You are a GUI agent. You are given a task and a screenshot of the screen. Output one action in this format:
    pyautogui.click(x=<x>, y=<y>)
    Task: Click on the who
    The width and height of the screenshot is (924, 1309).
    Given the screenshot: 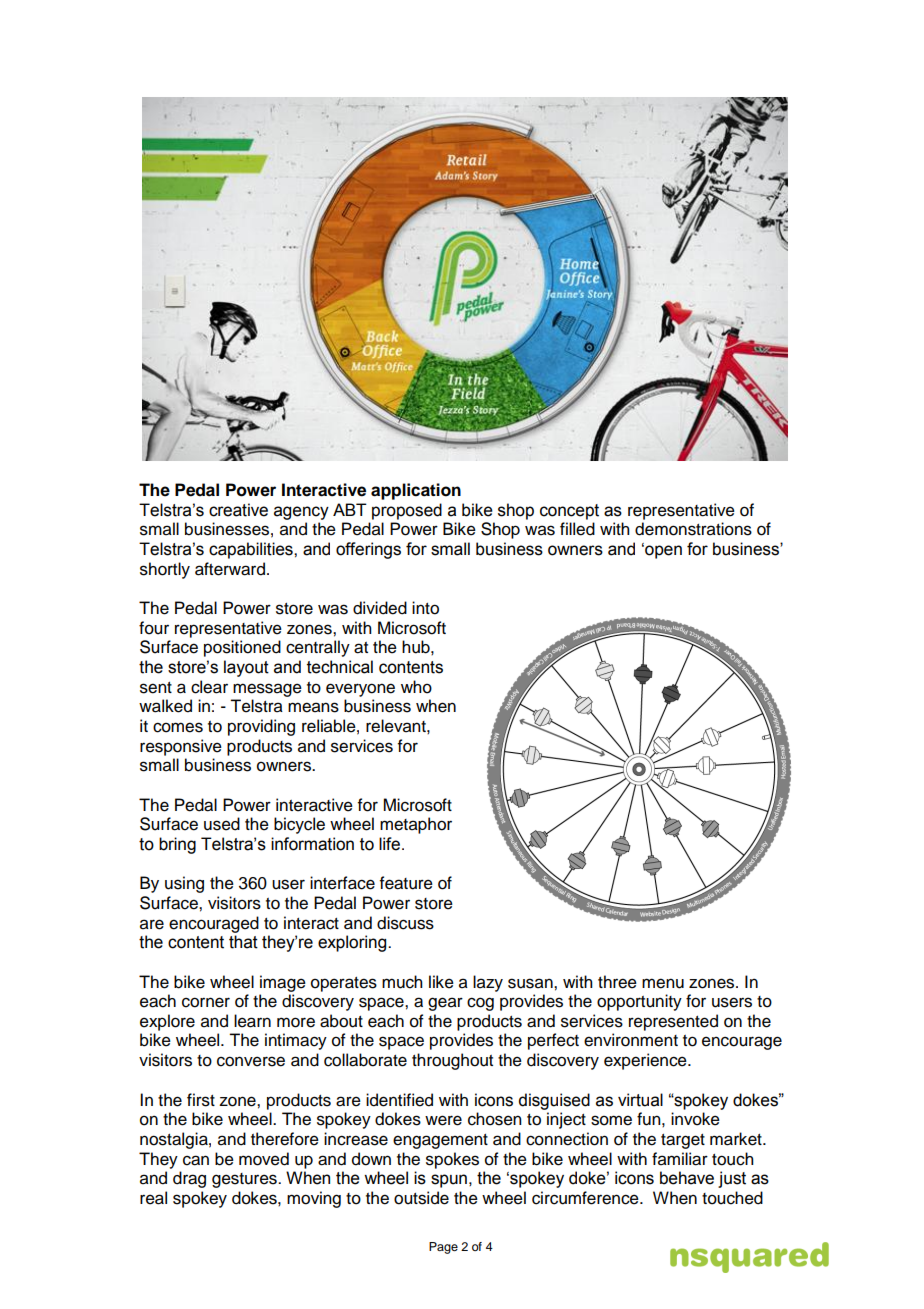 What is the action you would take?
    pyautogui.click(x=416, y=687)
